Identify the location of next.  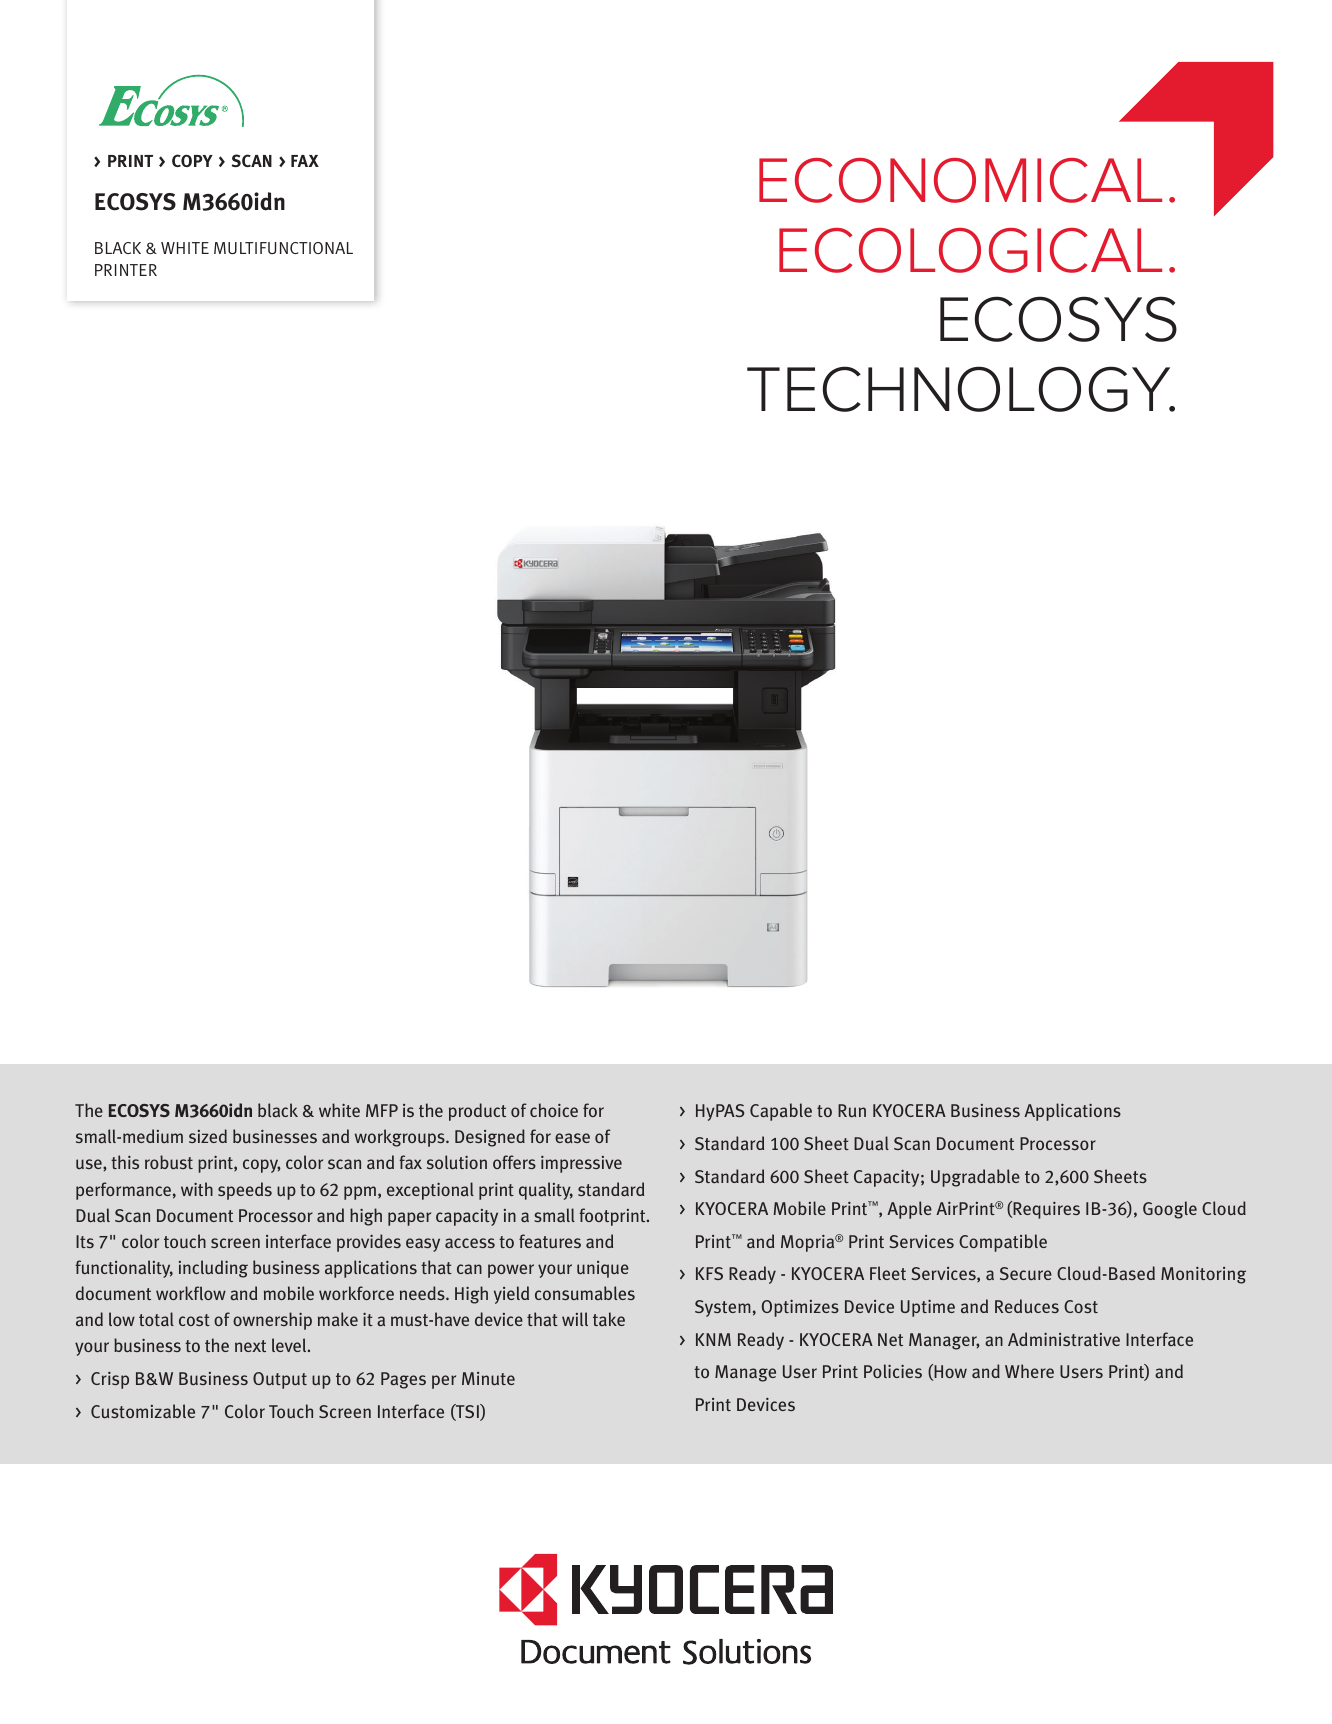
(250, 1346).
